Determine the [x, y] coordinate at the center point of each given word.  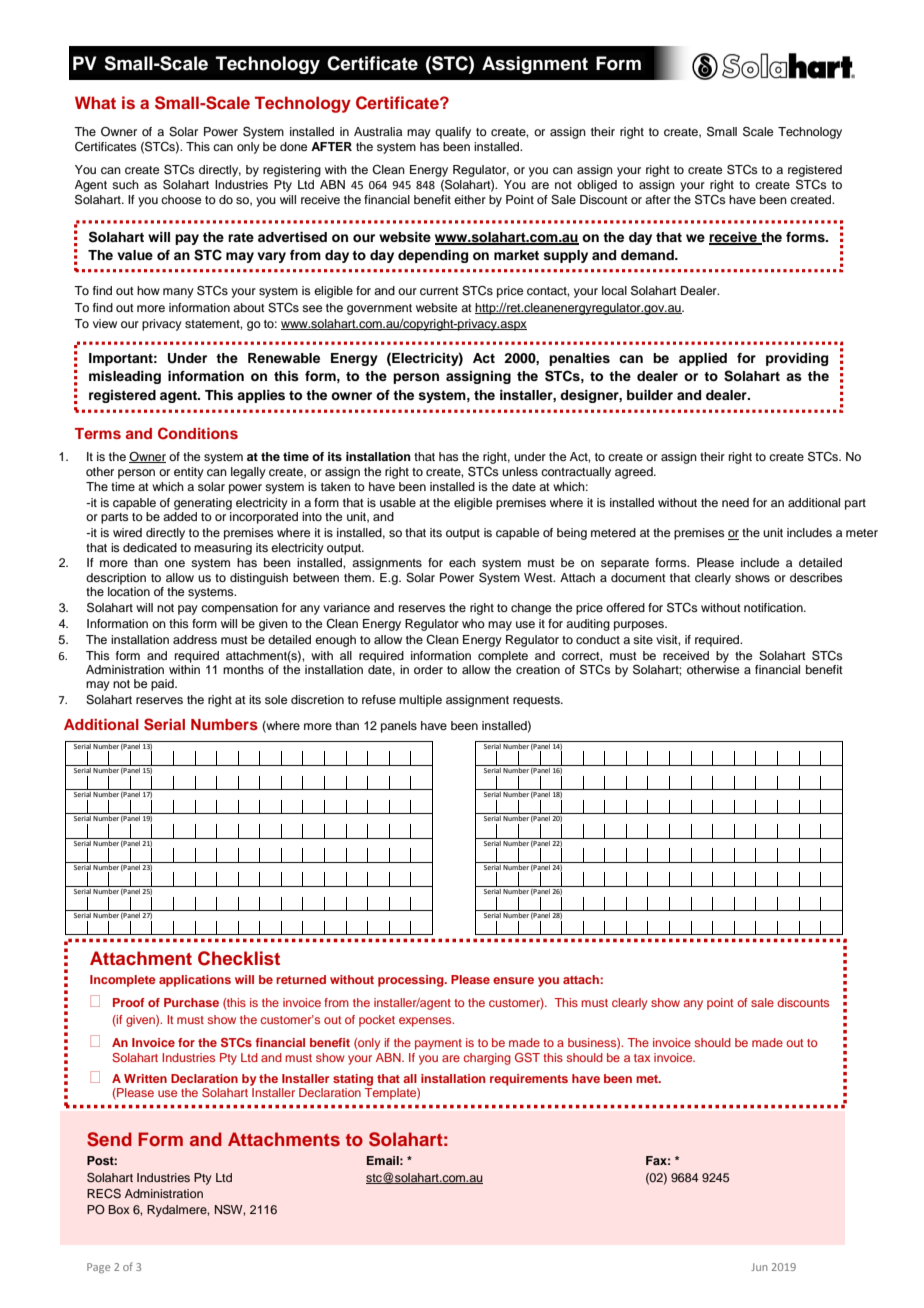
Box [119, 1209]
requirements [529, 1080]
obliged [597, 186]
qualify [453, 133]
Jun [759, 1267]
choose [181, 199]
